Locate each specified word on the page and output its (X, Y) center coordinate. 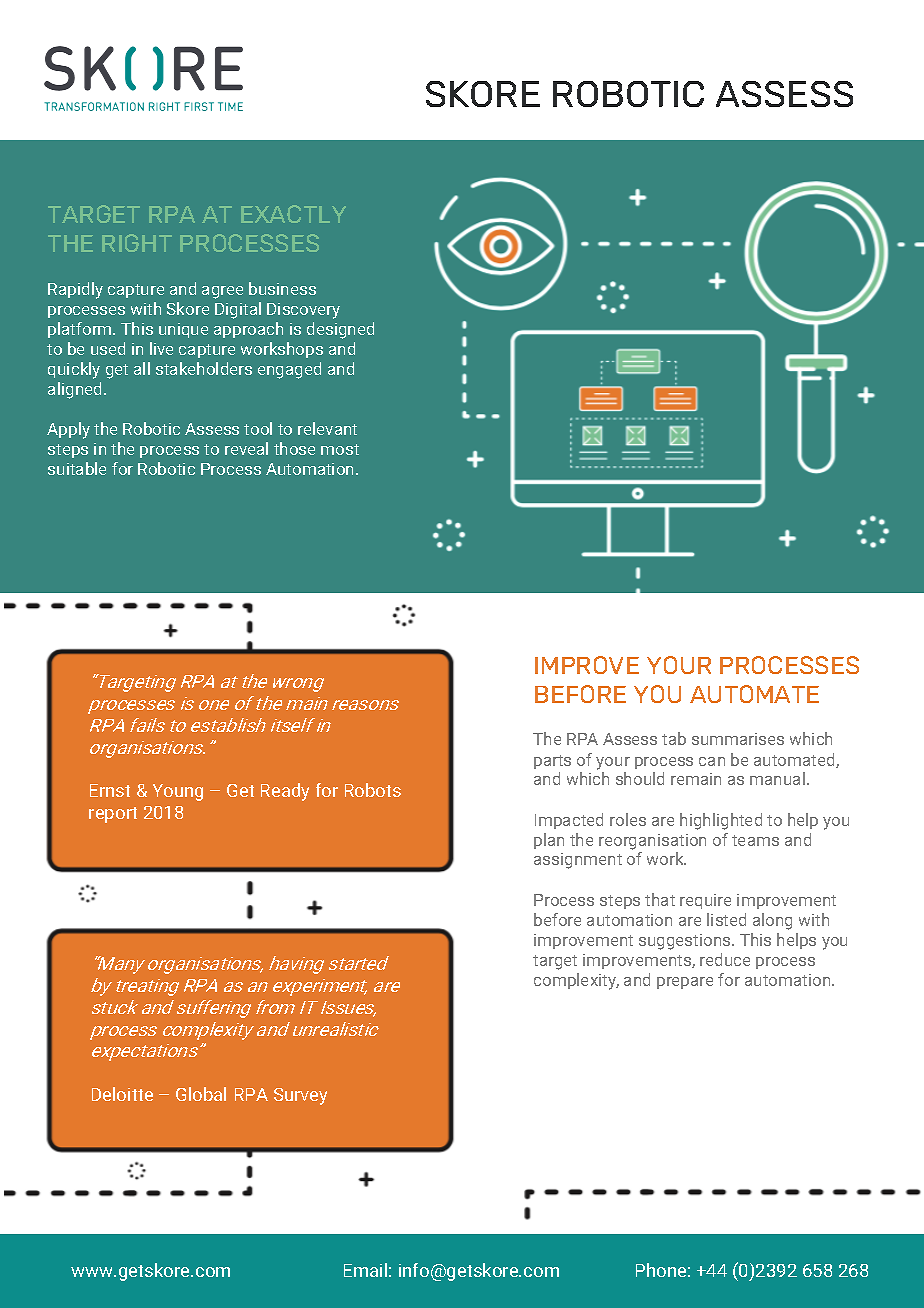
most (340, 449)
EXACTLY (293, 214)
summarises (738, 739)
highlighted (721, 821)
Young (178, 792)
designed (340, 330)
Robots (373, 790)
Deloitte (122, 1094)
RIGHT (137, 243)
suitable (77, 468)
